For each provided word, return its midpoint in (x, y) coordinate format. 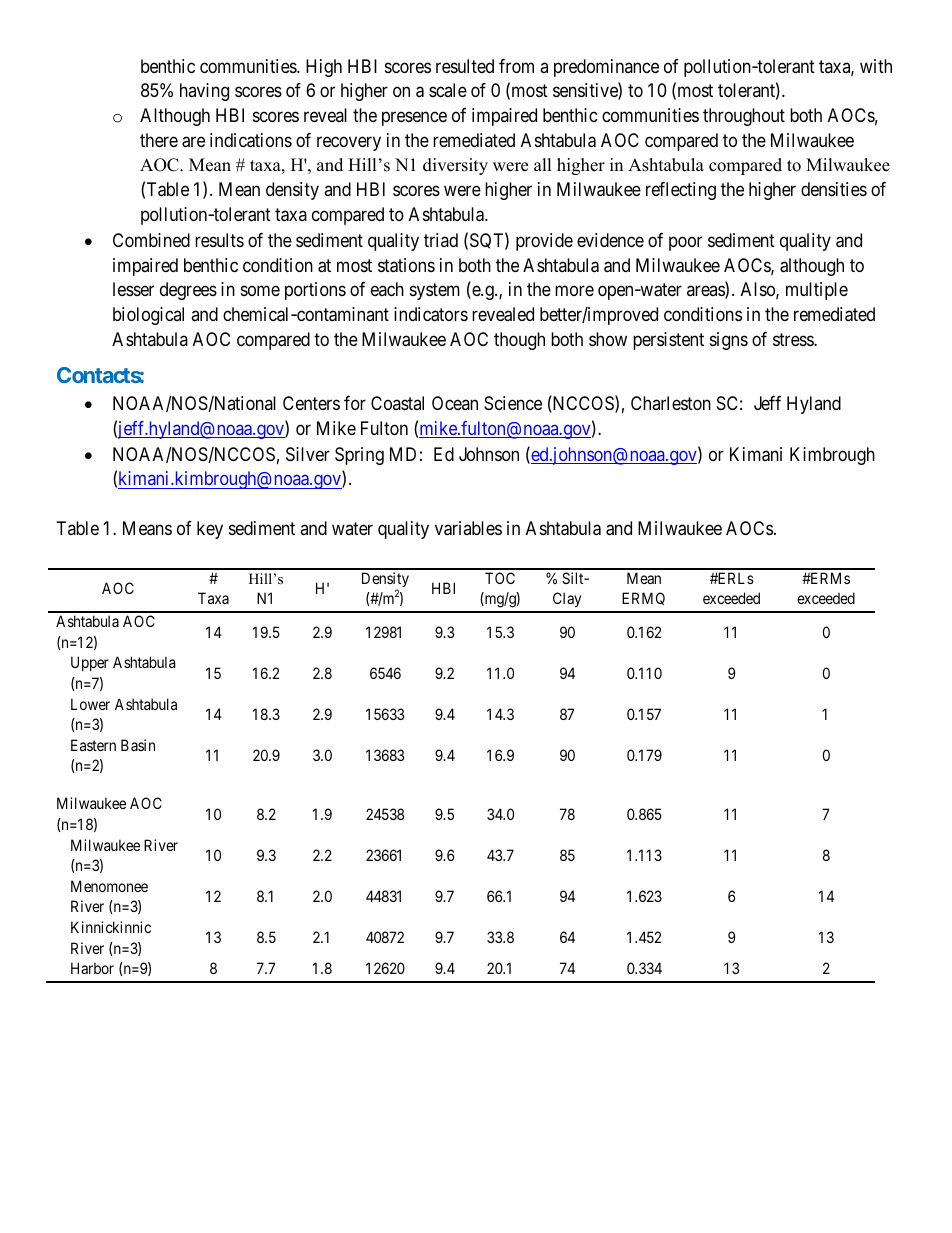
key (210, 530)
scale (448, 90)
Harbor (92, 968)
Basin (138, 745)
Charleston (671, 403)
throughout (744, 117)
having (204, 92)
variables (468, 528)
